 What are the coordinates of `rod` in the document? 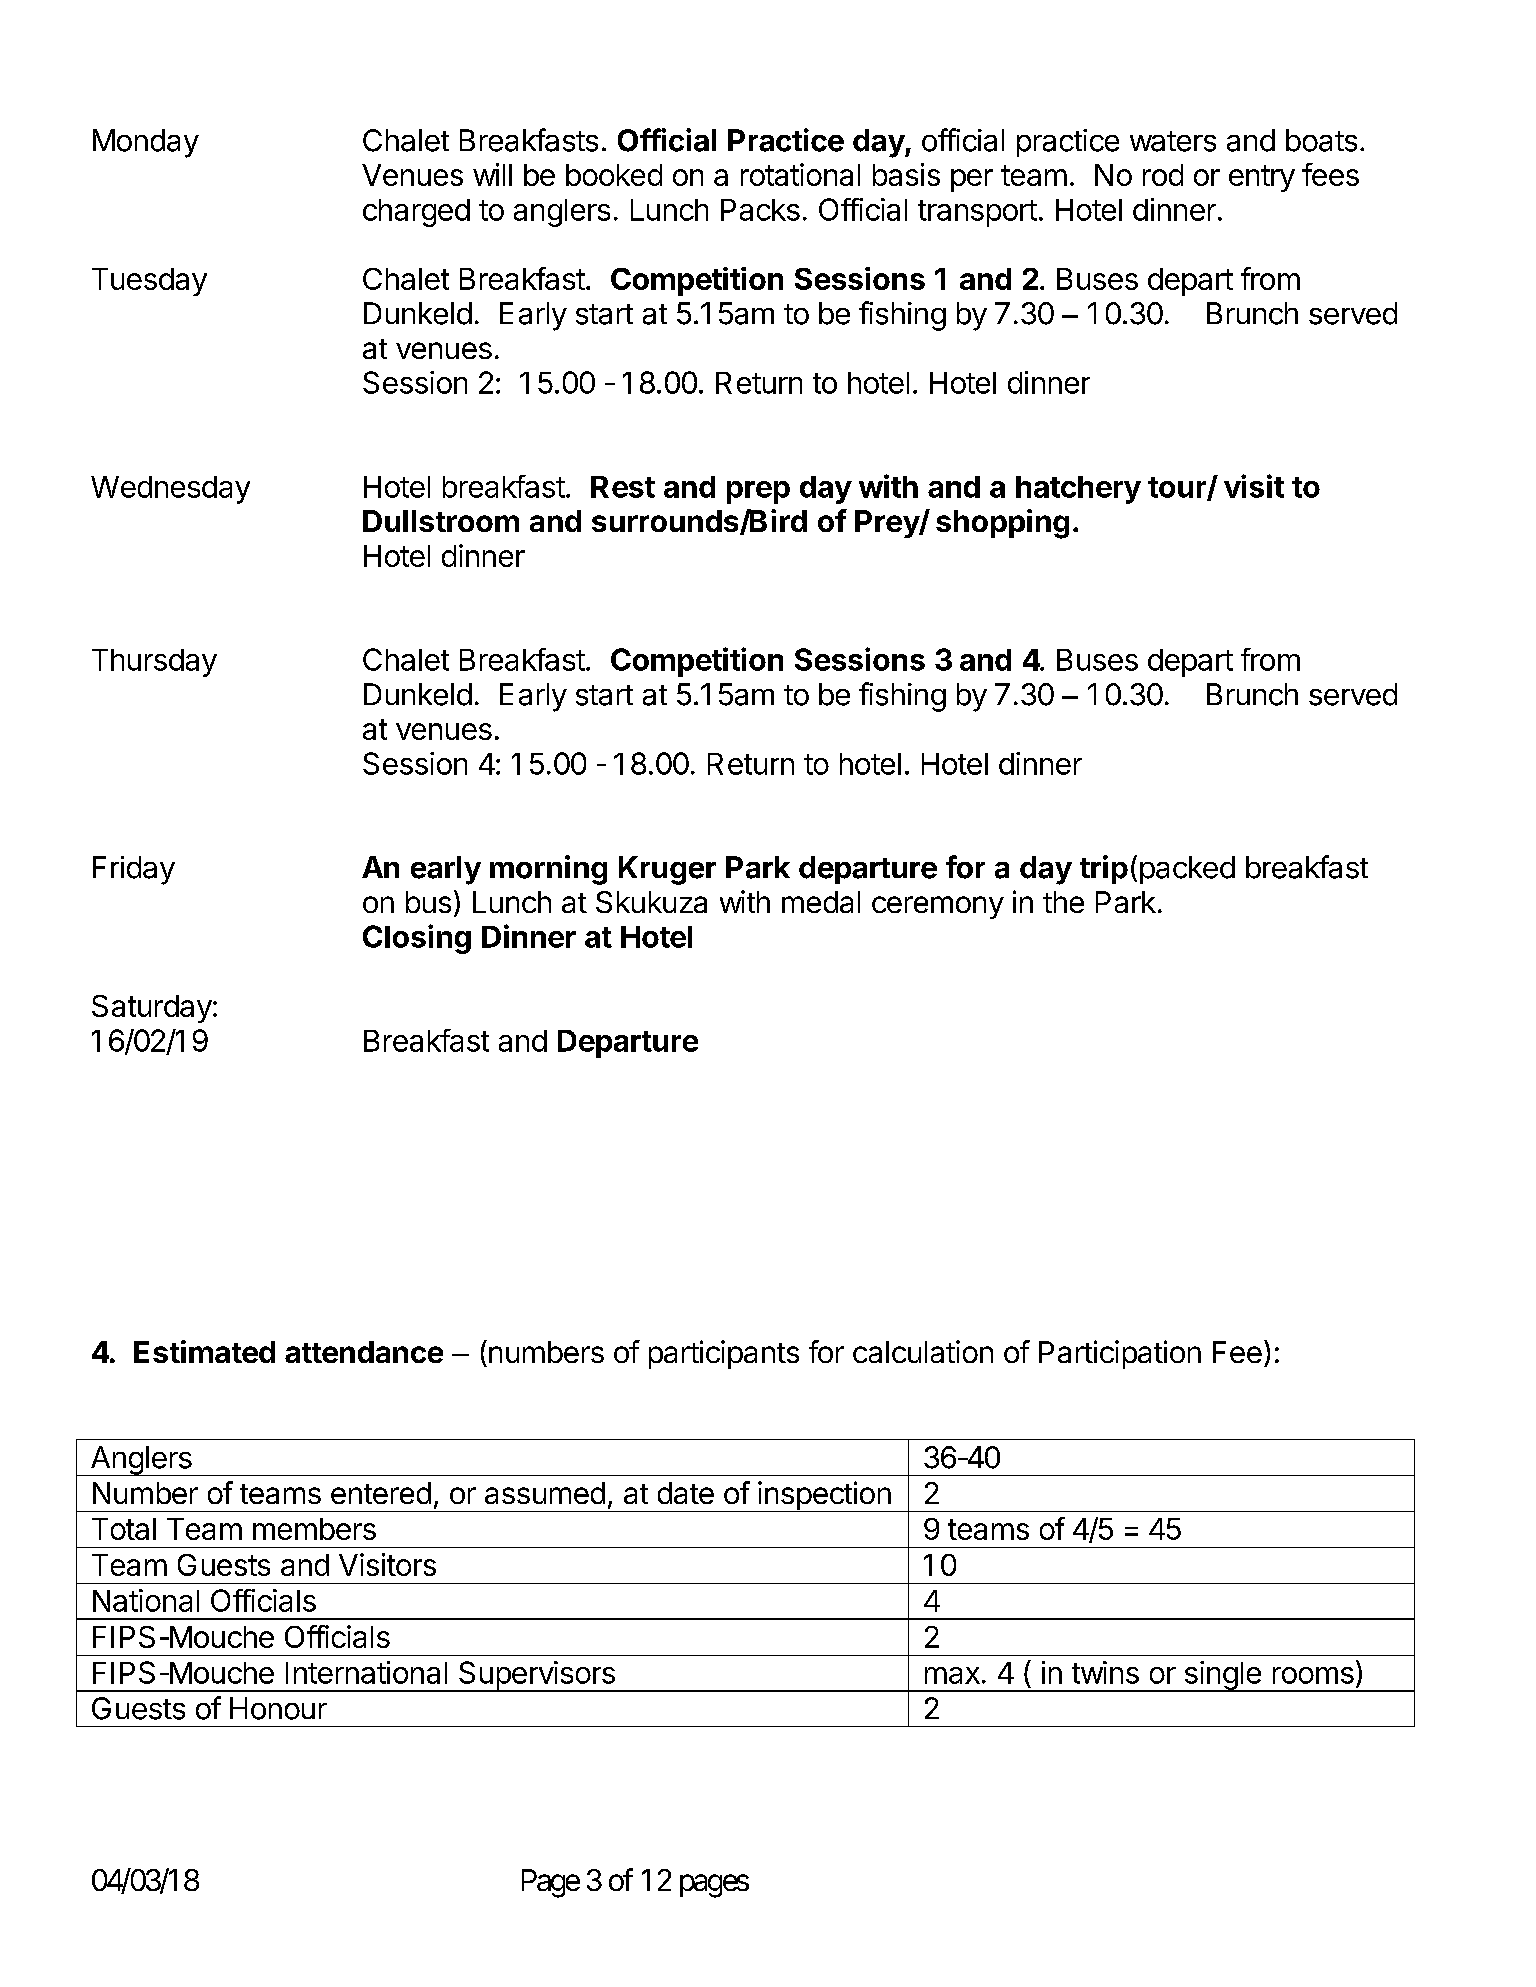 It's located at (1163, 175).
